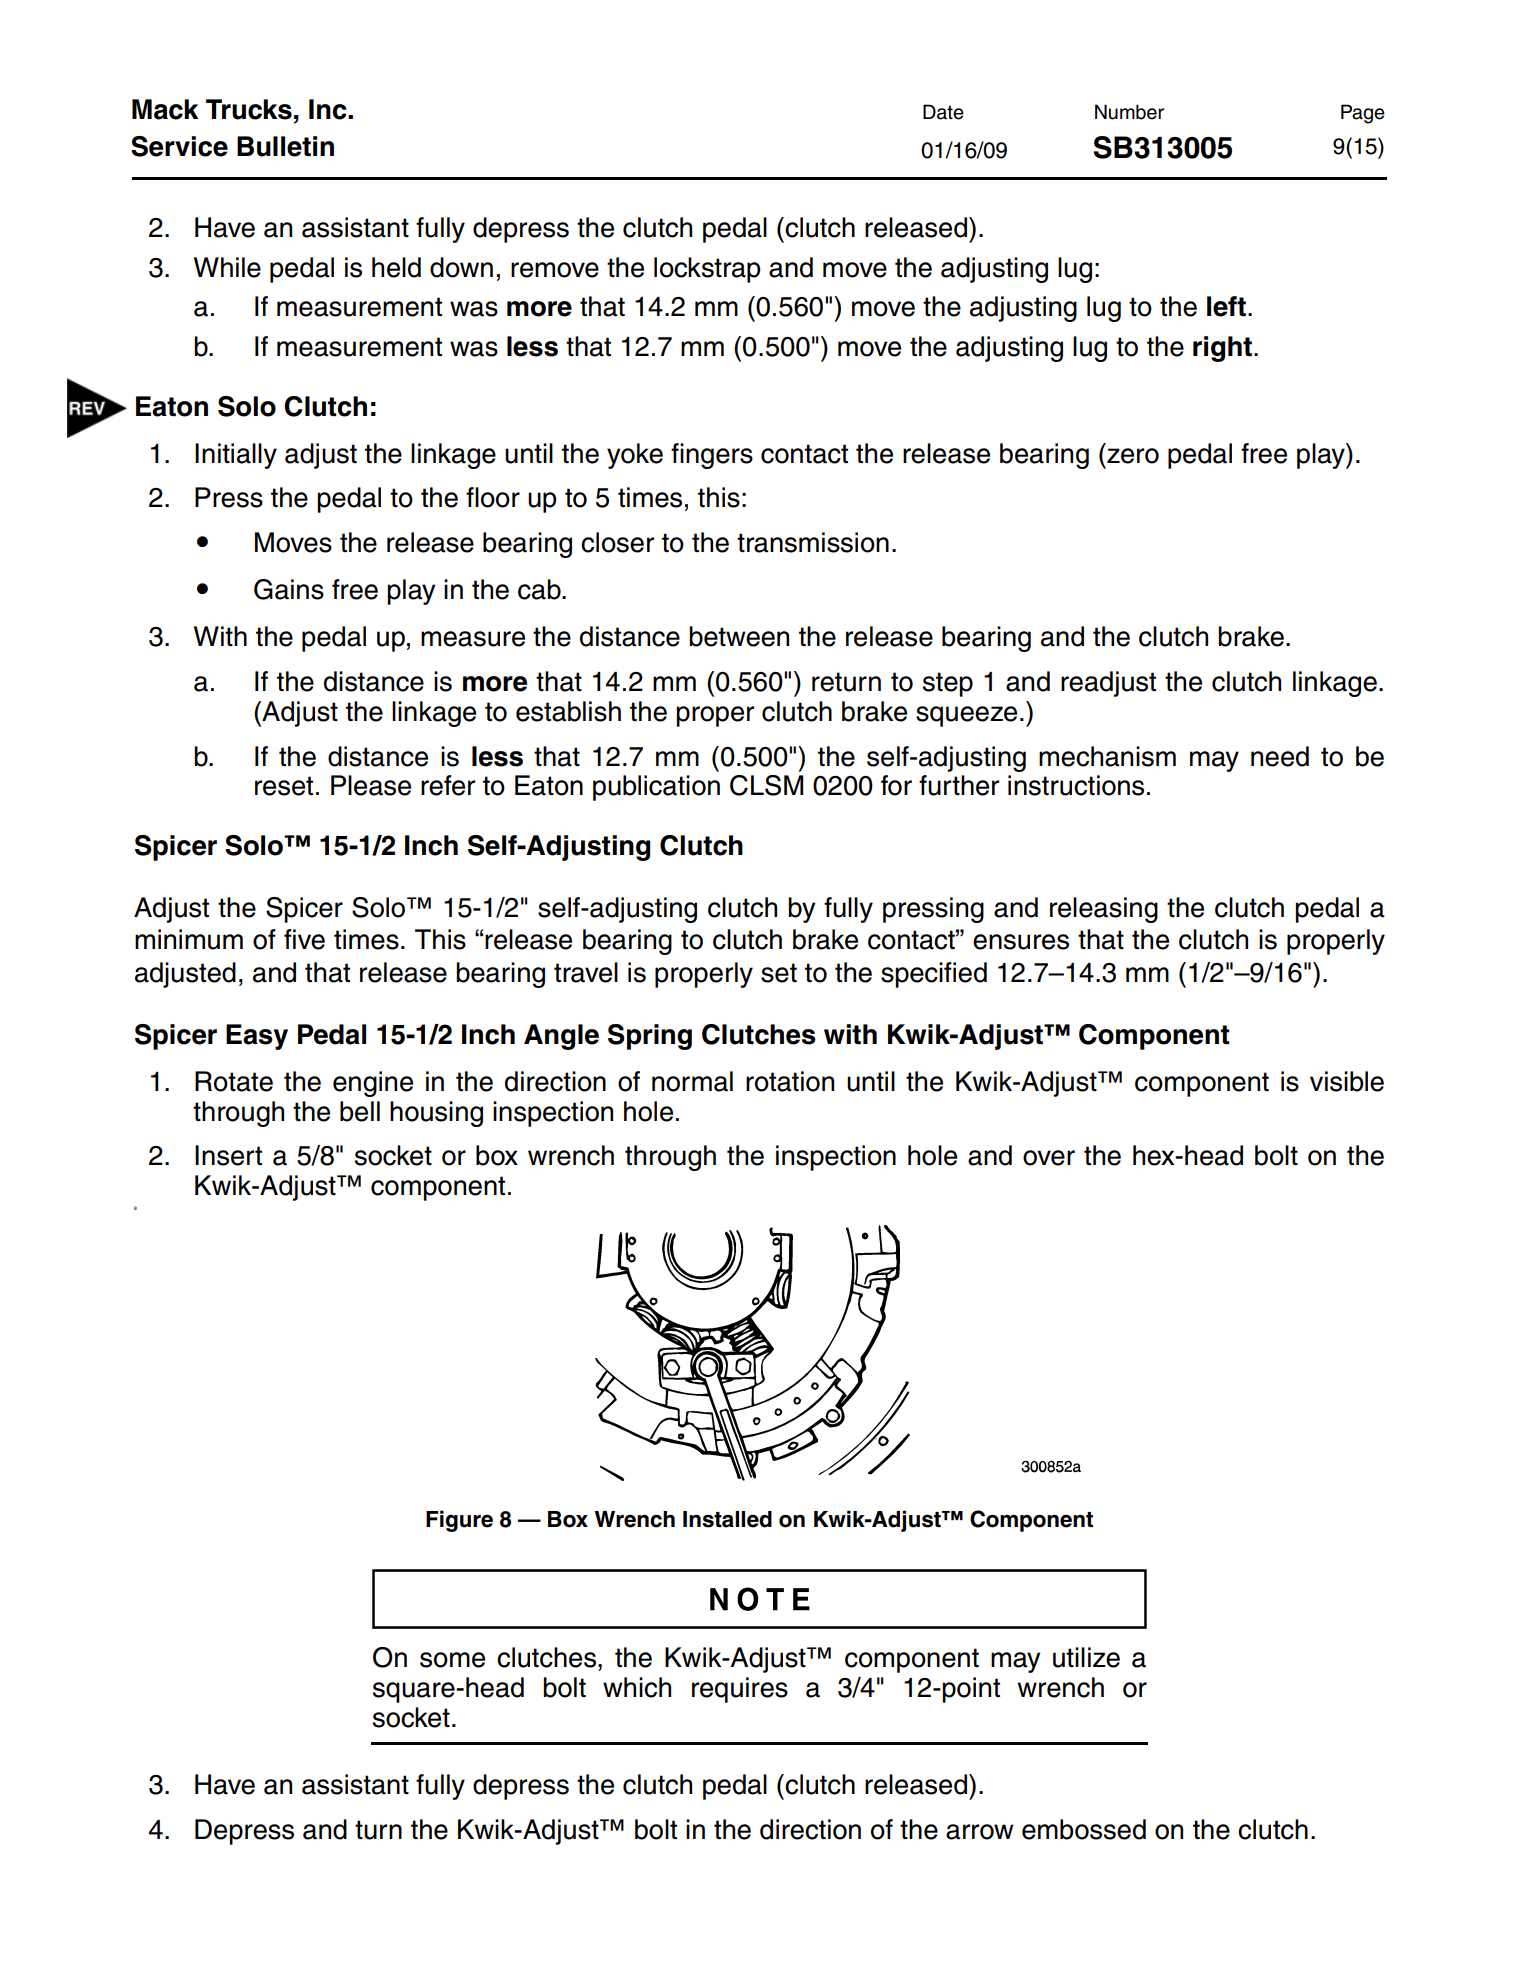 This document has width=1519, height=1966. Describe the element at coordinates (285, 146) in the document. I see `Bulletin` at that location.
